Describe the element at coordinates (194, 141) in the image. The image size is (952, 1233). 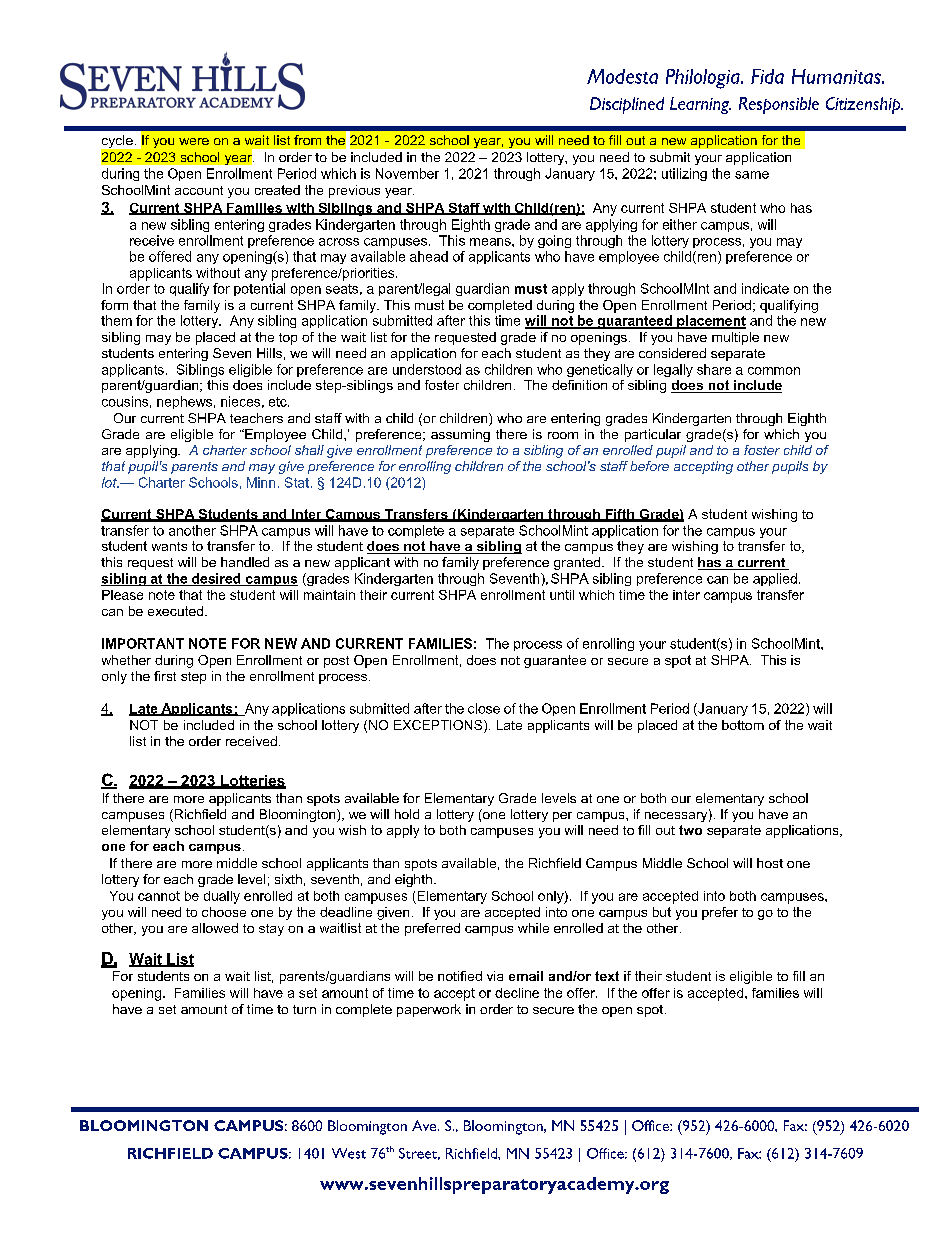
I see `were` at that location.
